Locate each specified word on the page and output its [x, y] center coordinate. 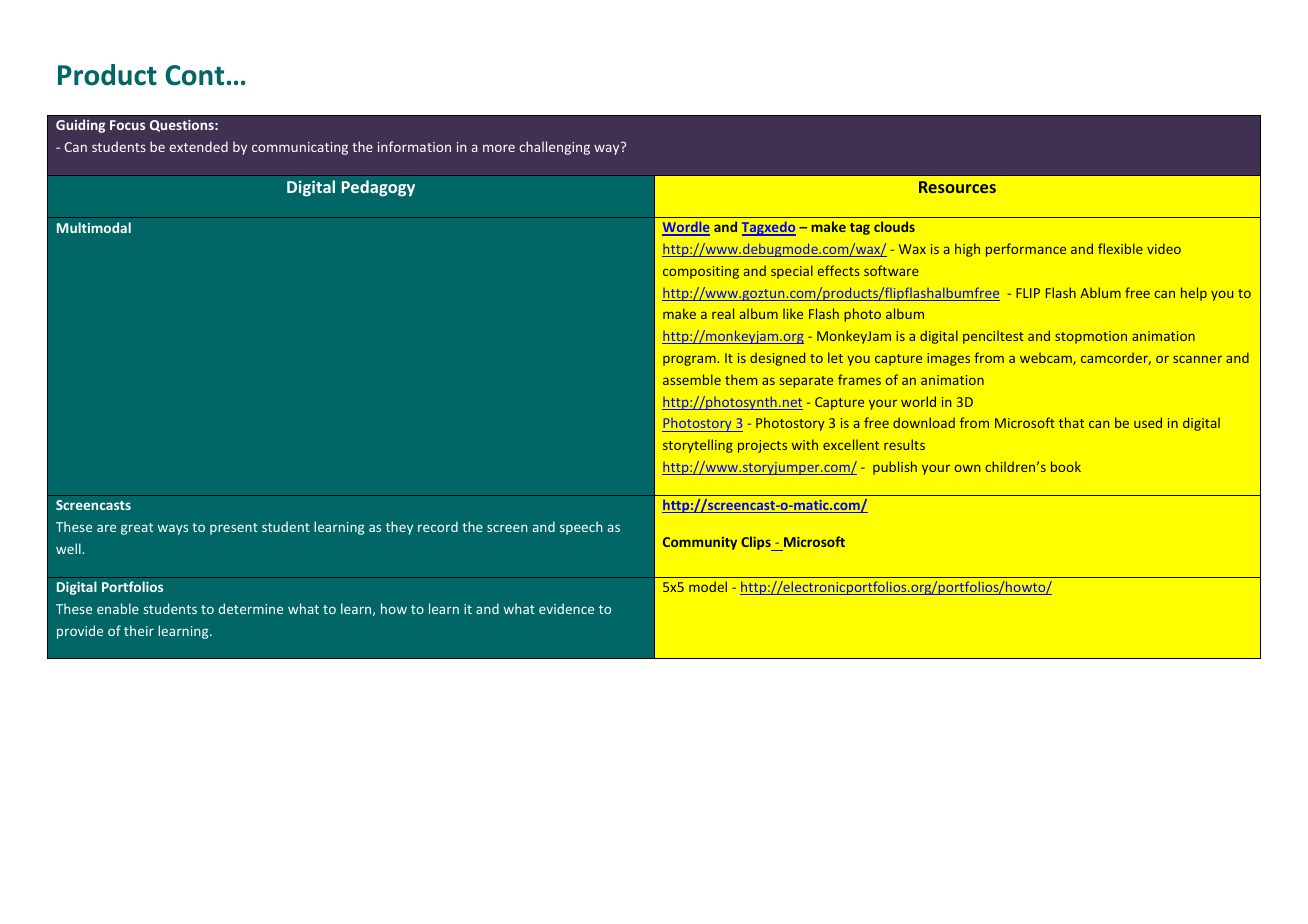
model [708, 586]
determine [251, 608]
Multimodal [94, 227]
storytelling [698, 446]
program [690, 360]
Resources [957, 187]
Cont [194, 75]
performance [1026, 250]
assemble [692, 379]
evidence [566, 608]
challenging [554, 148]
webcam [1047, 358]
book [1066, 466]
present [234, 529]
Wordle [686, 228]
